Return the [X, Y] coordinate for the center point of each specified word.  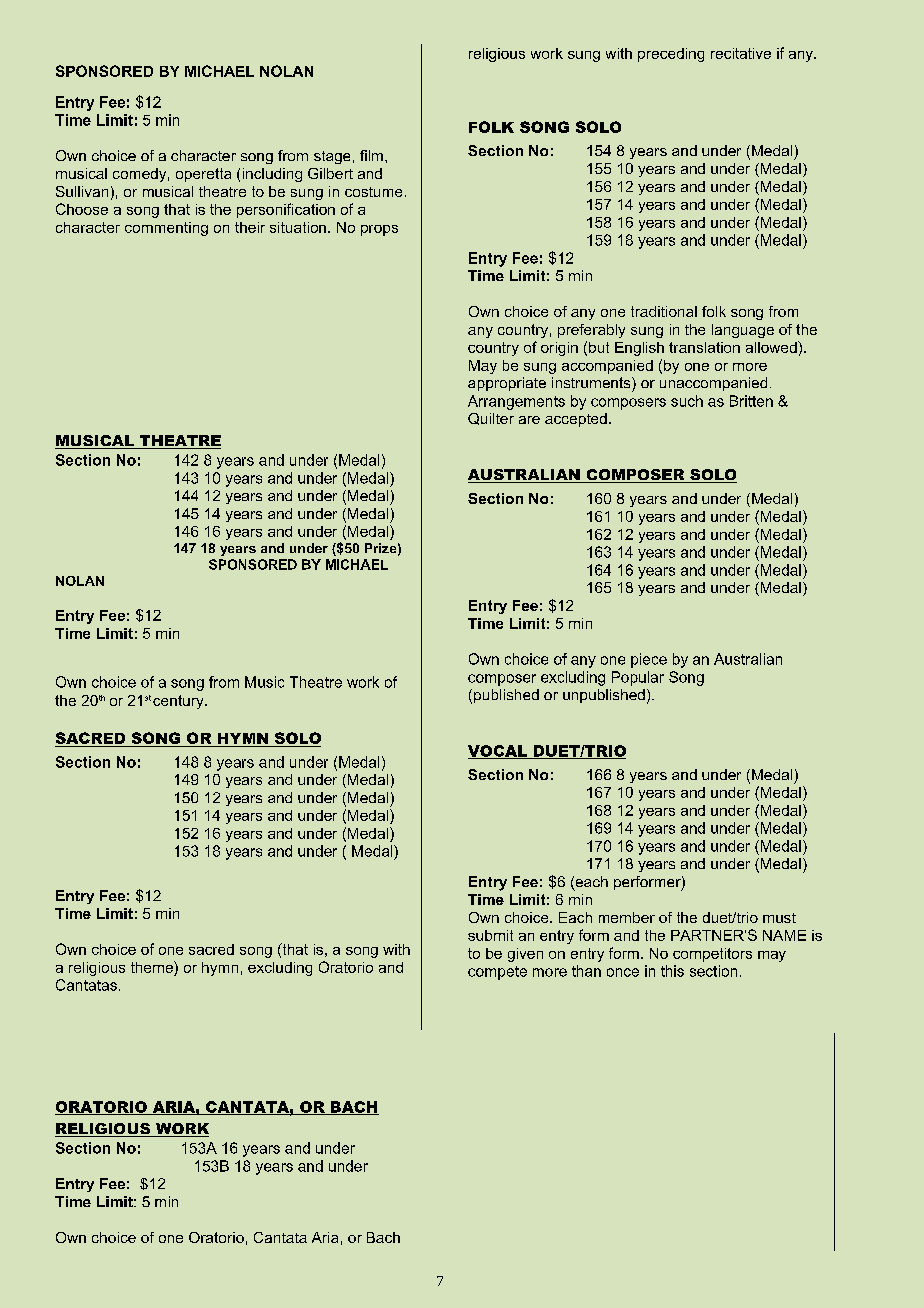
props [379, 230]
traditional [664, 311]
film [371, 155]
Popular [638, 678]
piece [649, 660]
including [272, 175]
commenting [166, 229]
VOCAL [499, 752]
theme [153, 967]
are [529, 420]
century [179, 702]
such [687, 401]
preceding [671, 55]
